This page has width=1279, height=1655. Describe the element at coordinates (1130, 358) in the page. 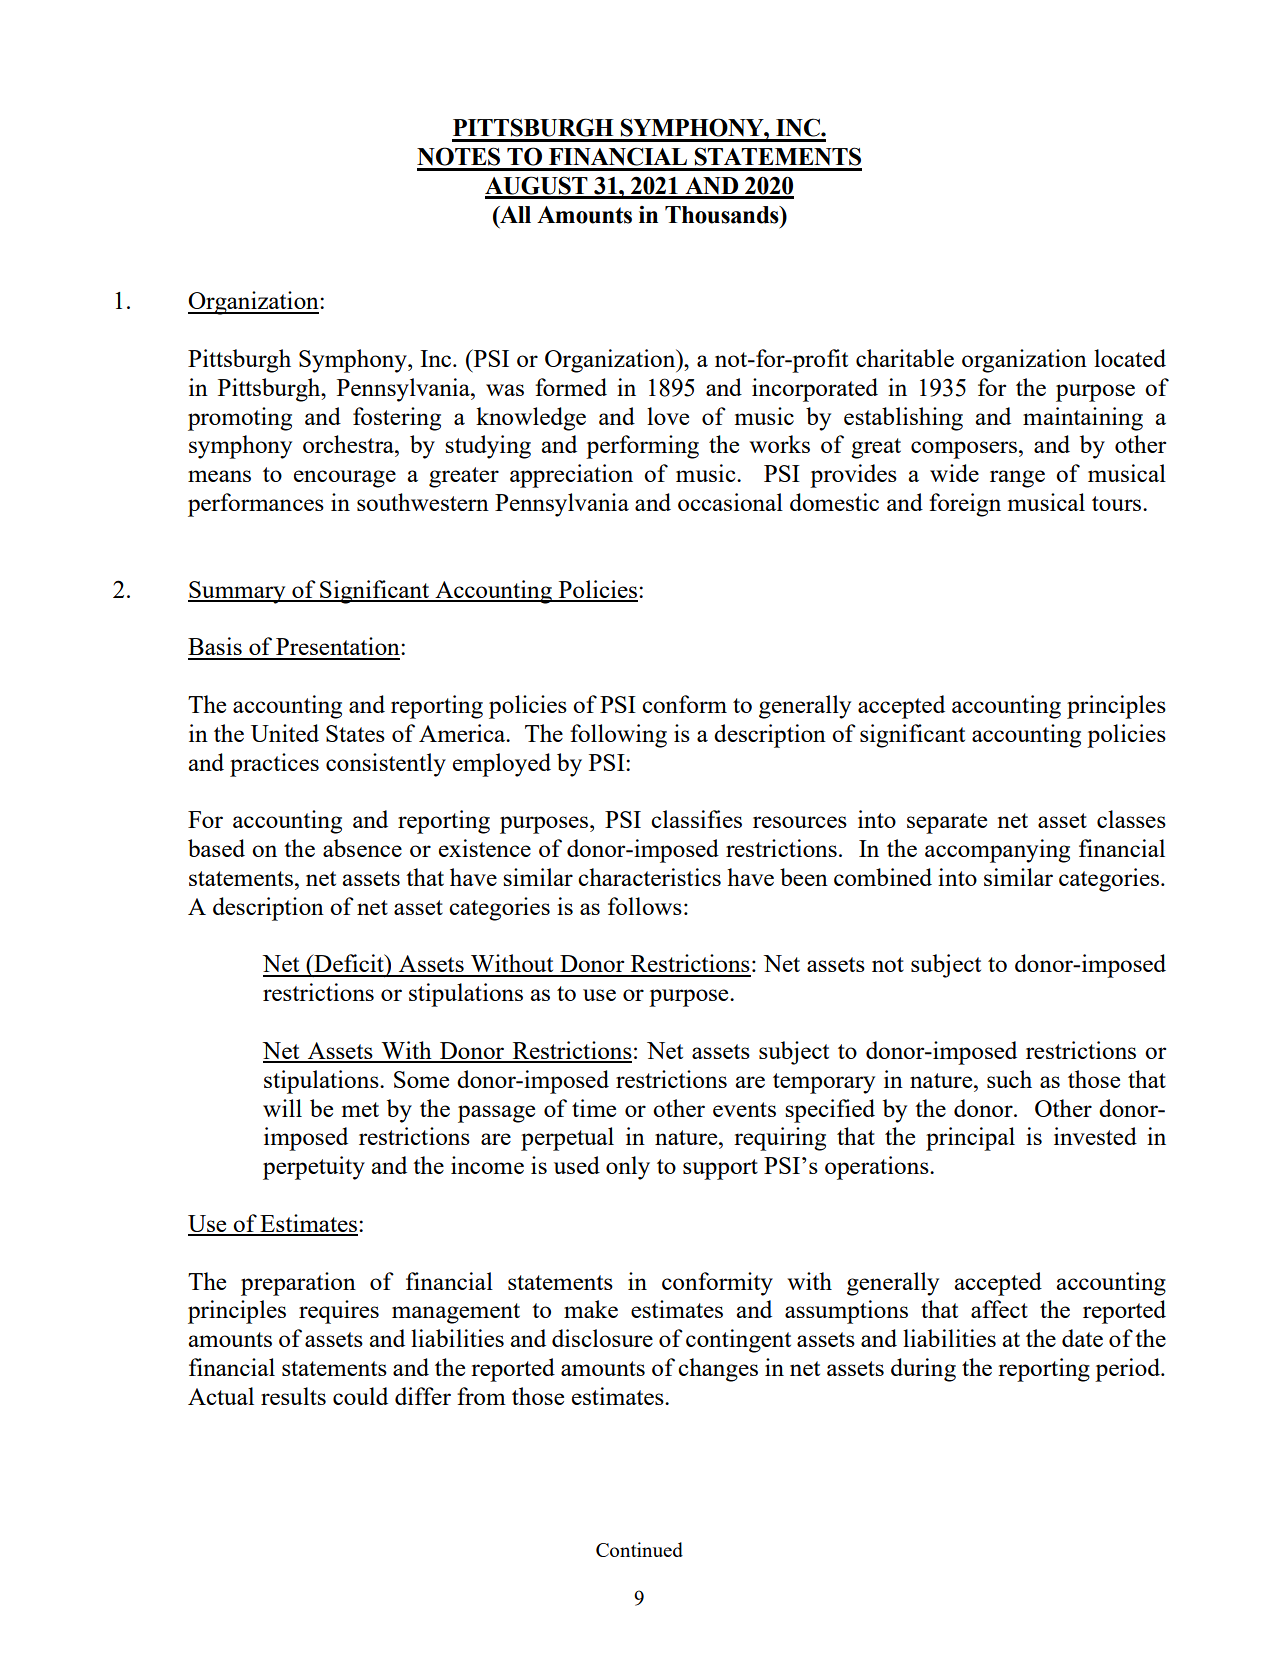

I see `located` at that location.
